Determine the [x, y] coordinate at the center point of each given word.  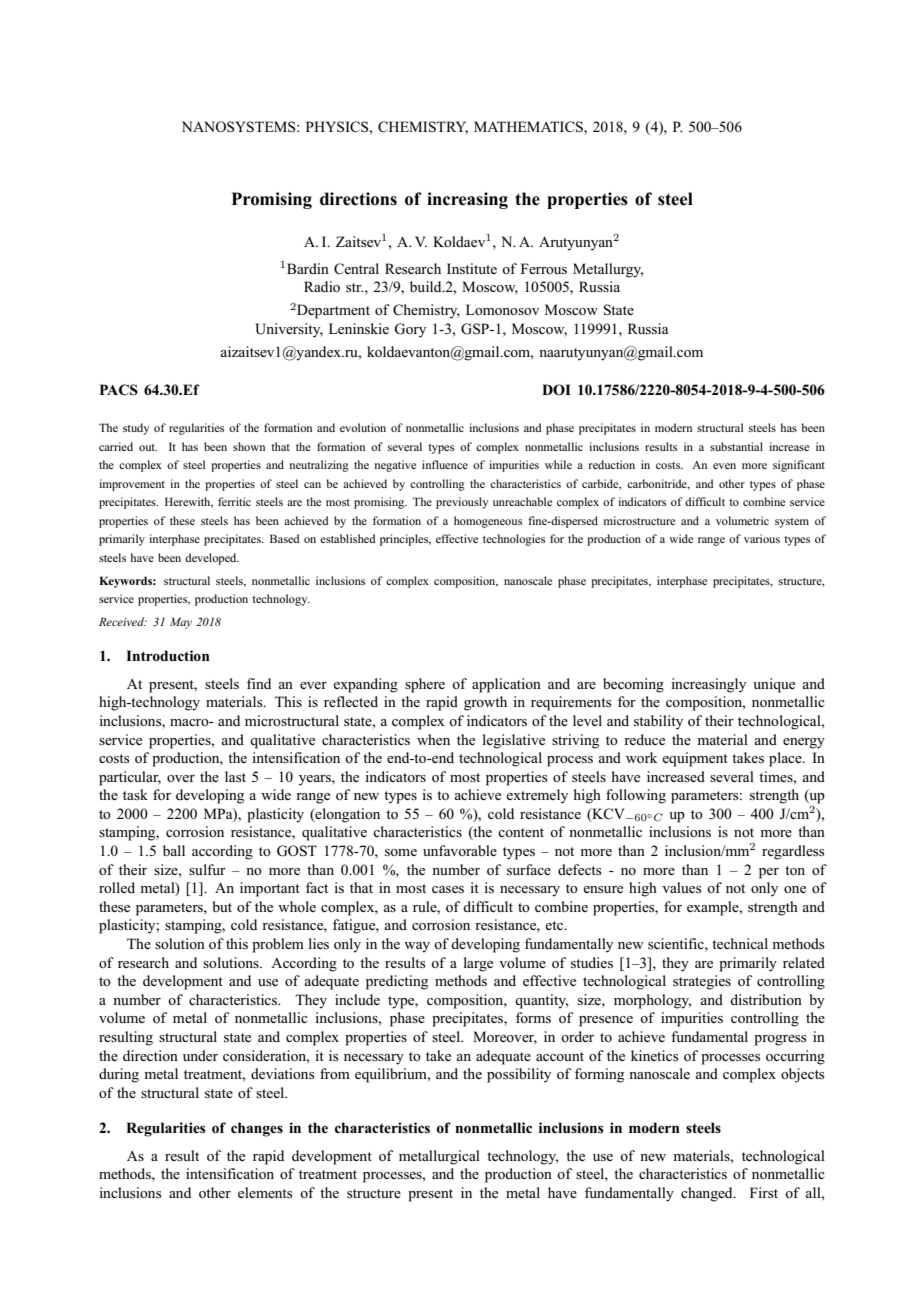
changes [257, 1129]
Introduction [168, 655]
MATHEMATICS [529, 127]
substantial [736, 446]
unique [774, 685]
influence [445, 464]
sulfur [207, 869]
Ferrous [544, 268]
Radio [322, 286]
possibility [519, 1075]
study [136, 429]
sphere [425, 685]
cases [448, 889]
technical [740, 943]
